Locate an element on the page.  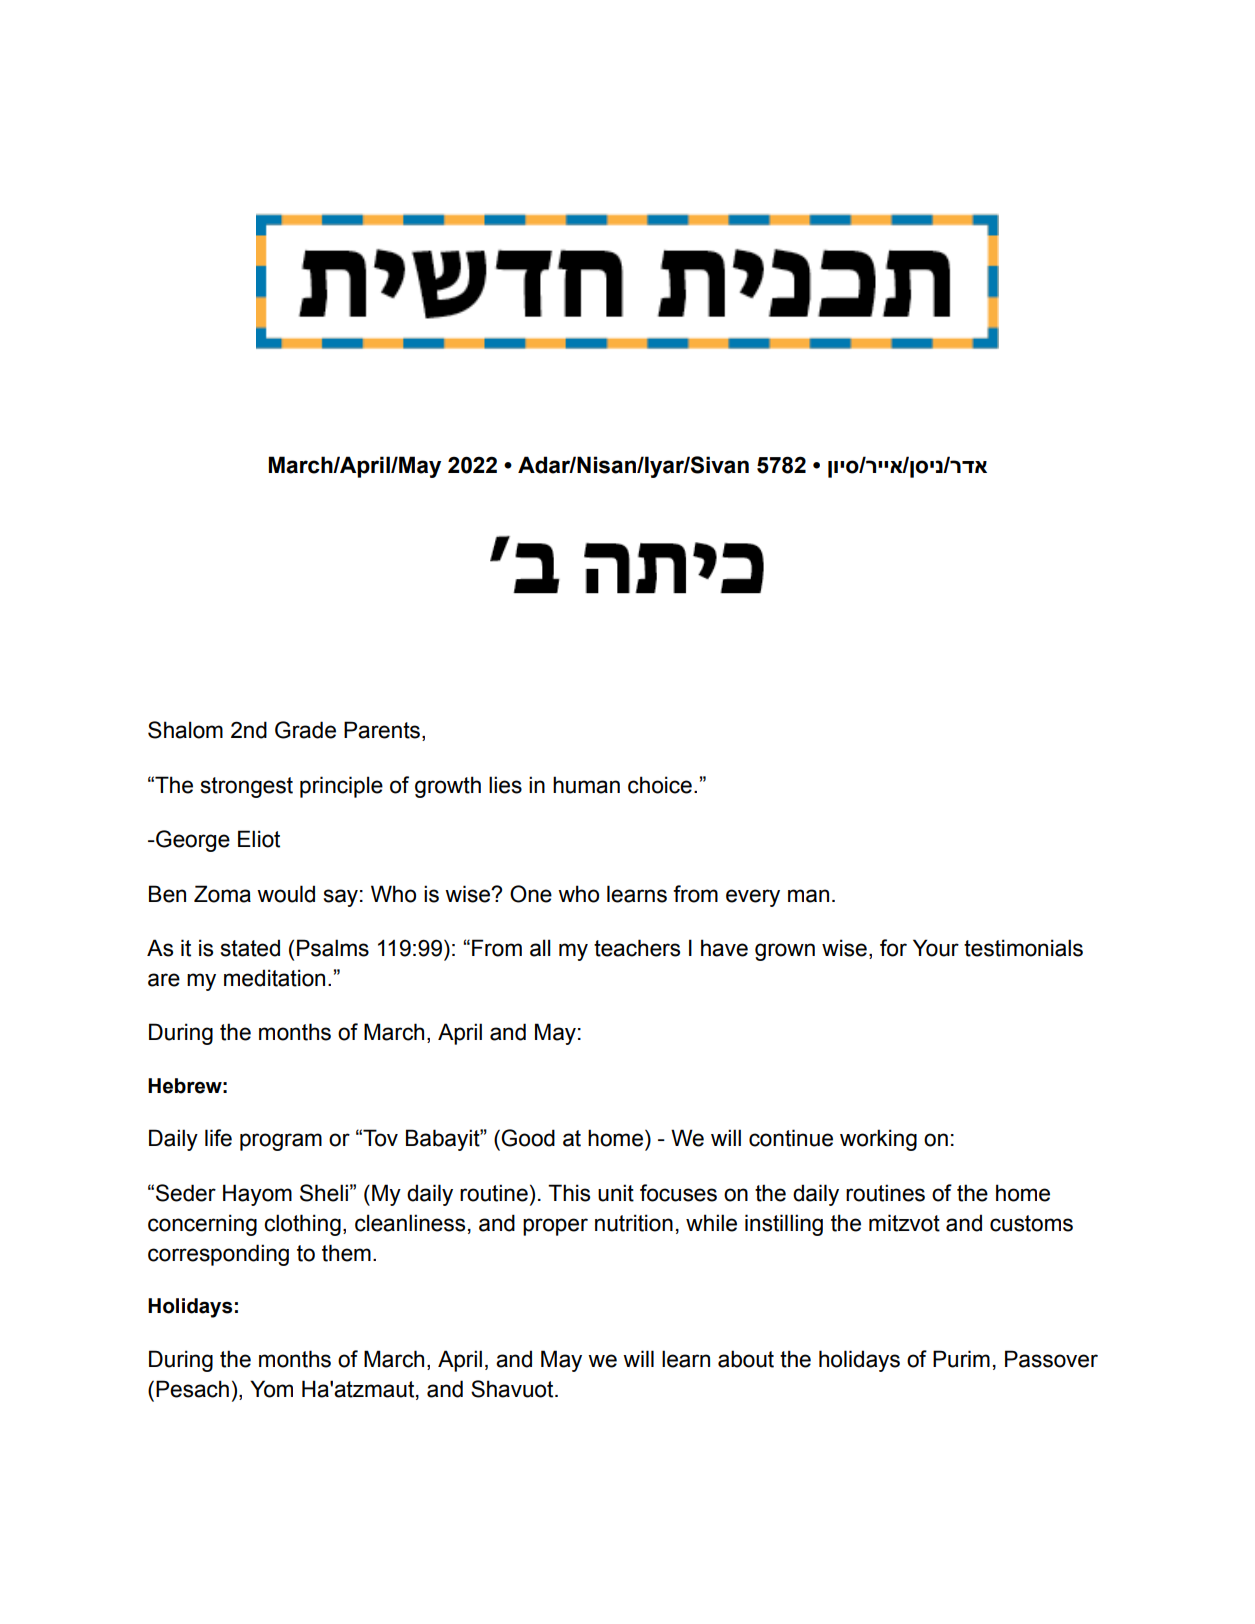
about is located at coordinates (746, 1359).
